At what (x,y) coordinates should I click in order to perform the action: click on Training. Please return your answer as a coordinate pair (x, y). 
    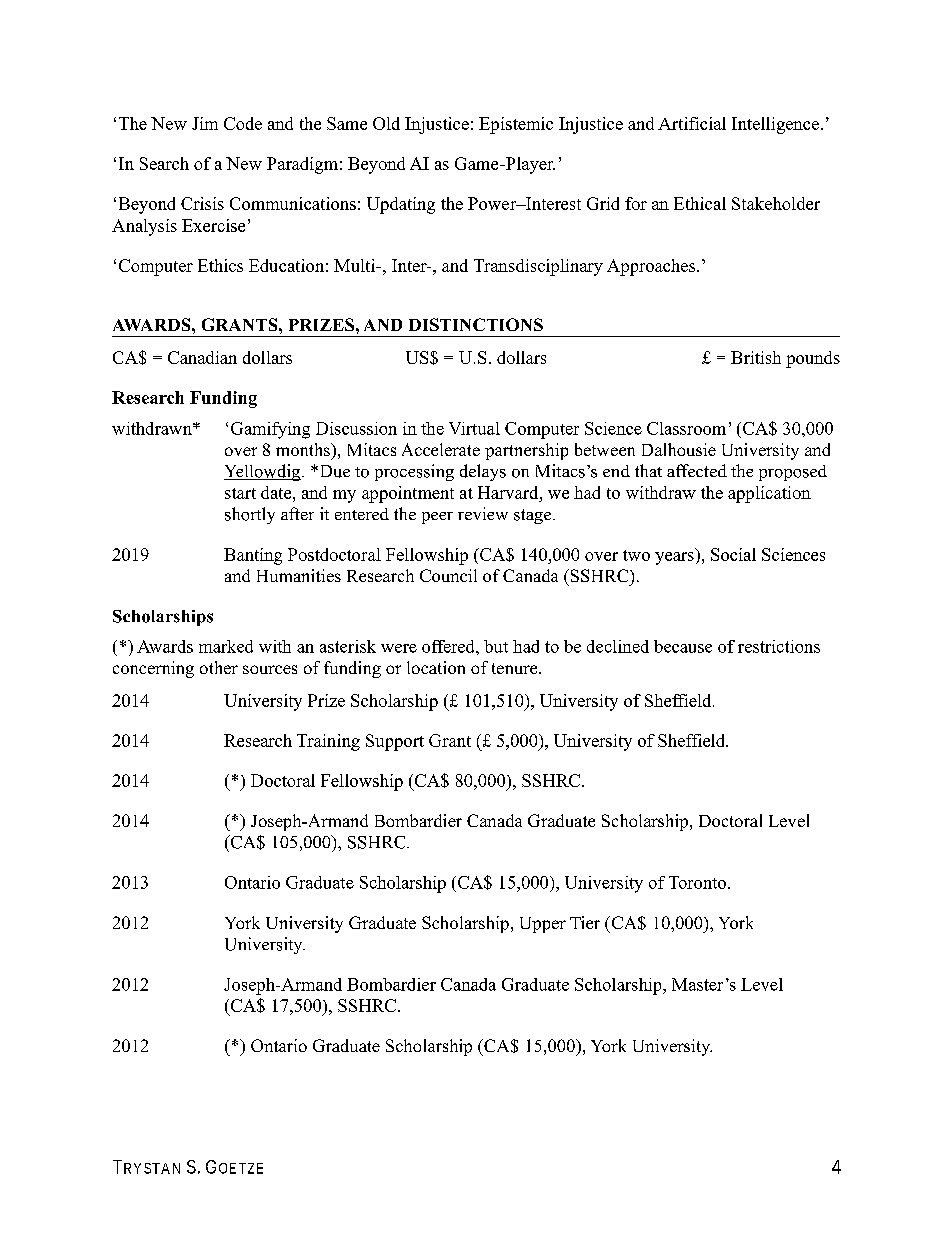
    Looking at the image, I should click on (328, 742).
